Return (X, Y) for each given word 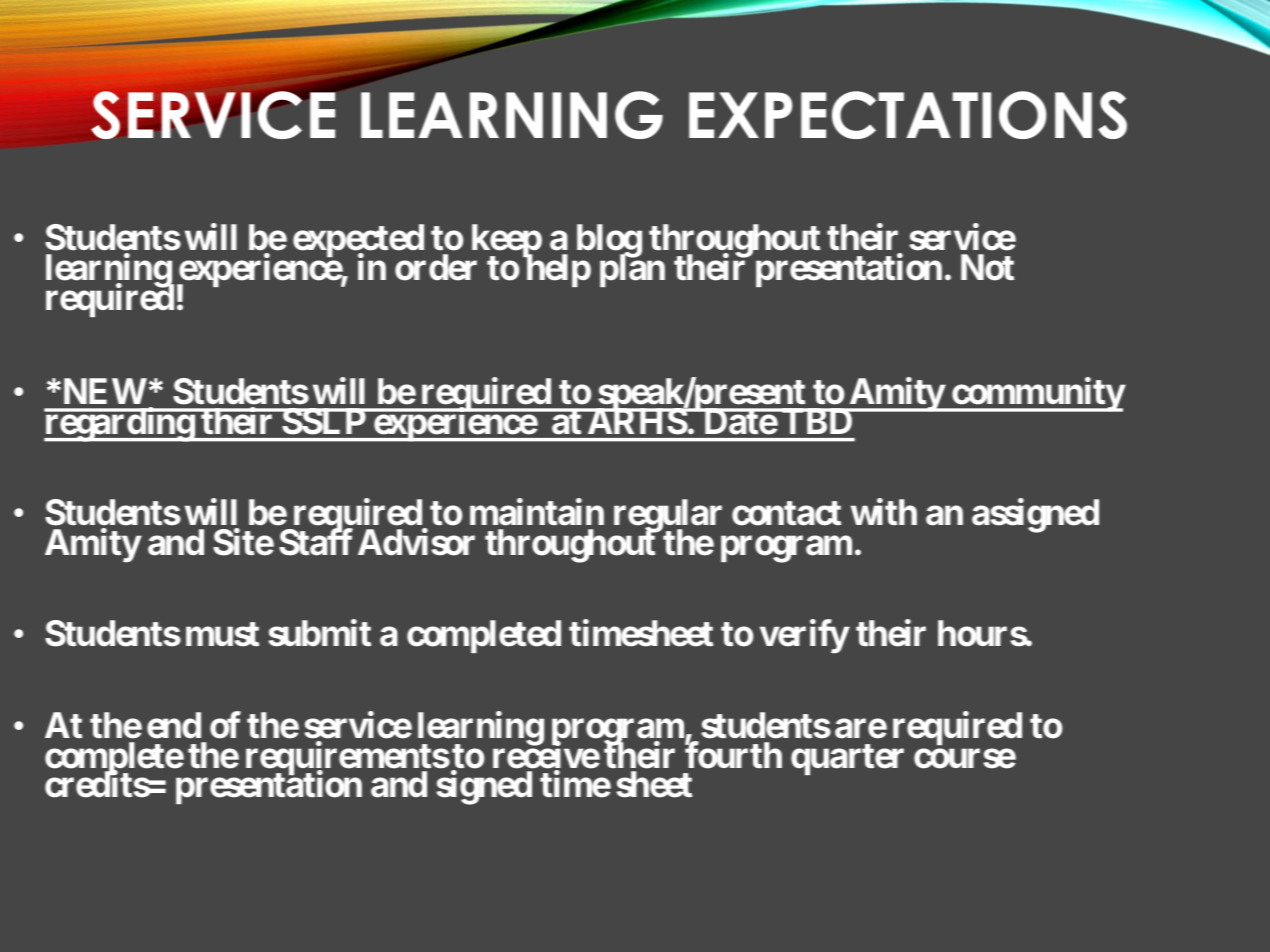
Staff (316, 542)
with (884, 512)
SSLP (324, 421)
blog (609, 242)
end (174, 725)
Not (987, 267)
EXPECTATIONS (908, 115)
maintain (537, 512)
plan (632, 270)
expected (358, 241)
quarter (847, 759)
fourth (733, 755)
